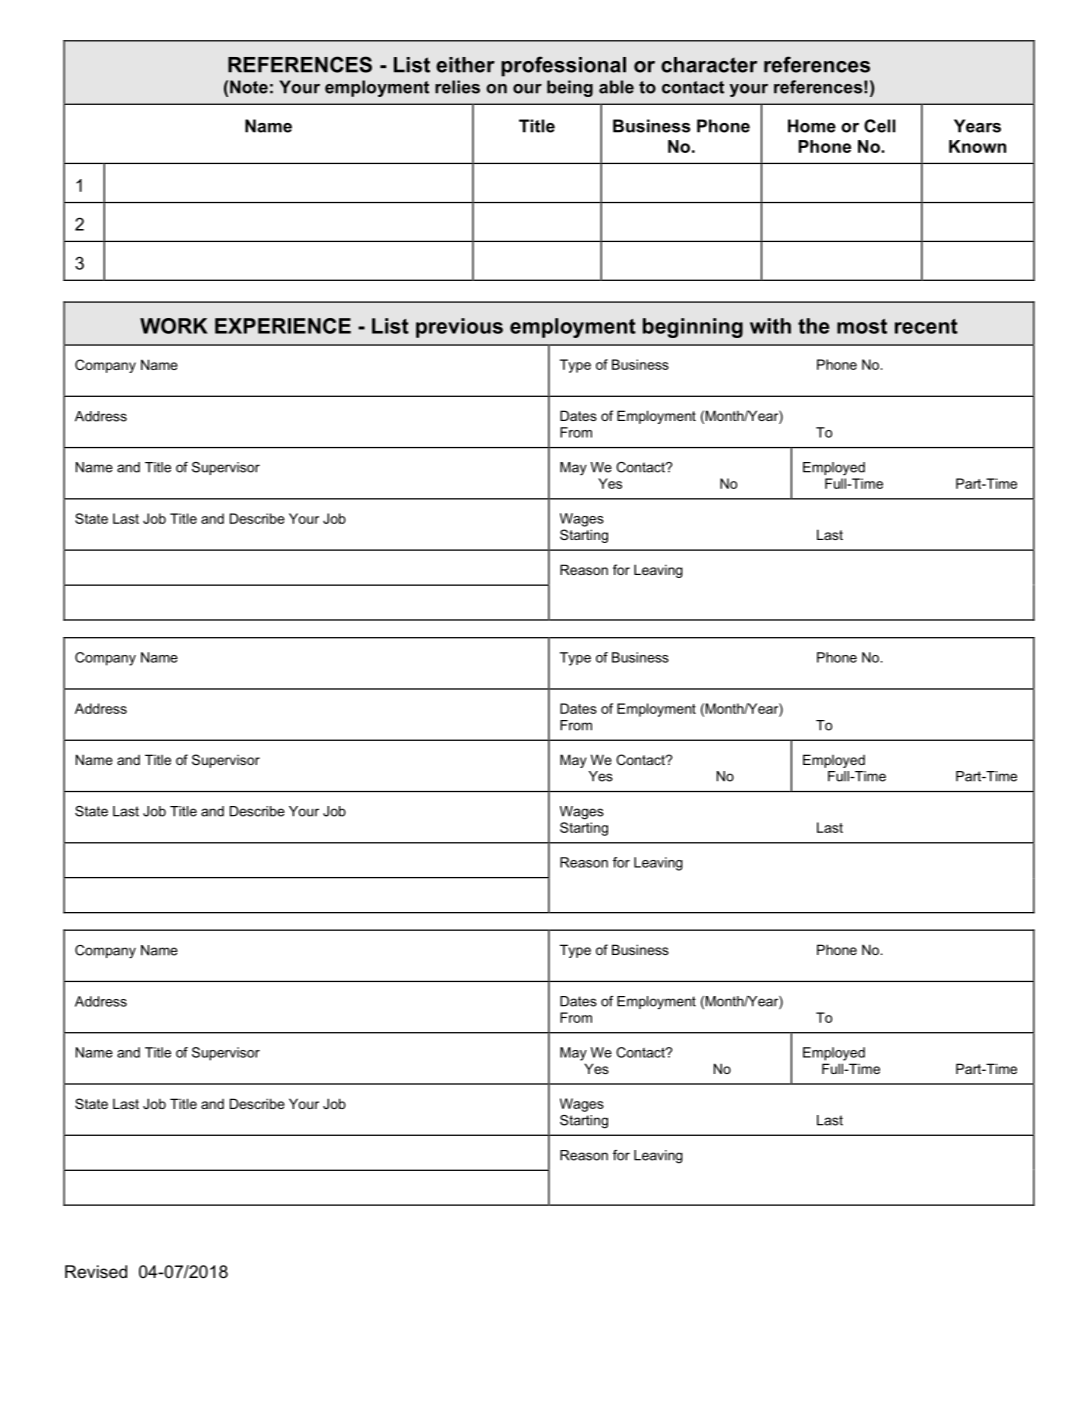  I want to click on being, so click(570, 88).
